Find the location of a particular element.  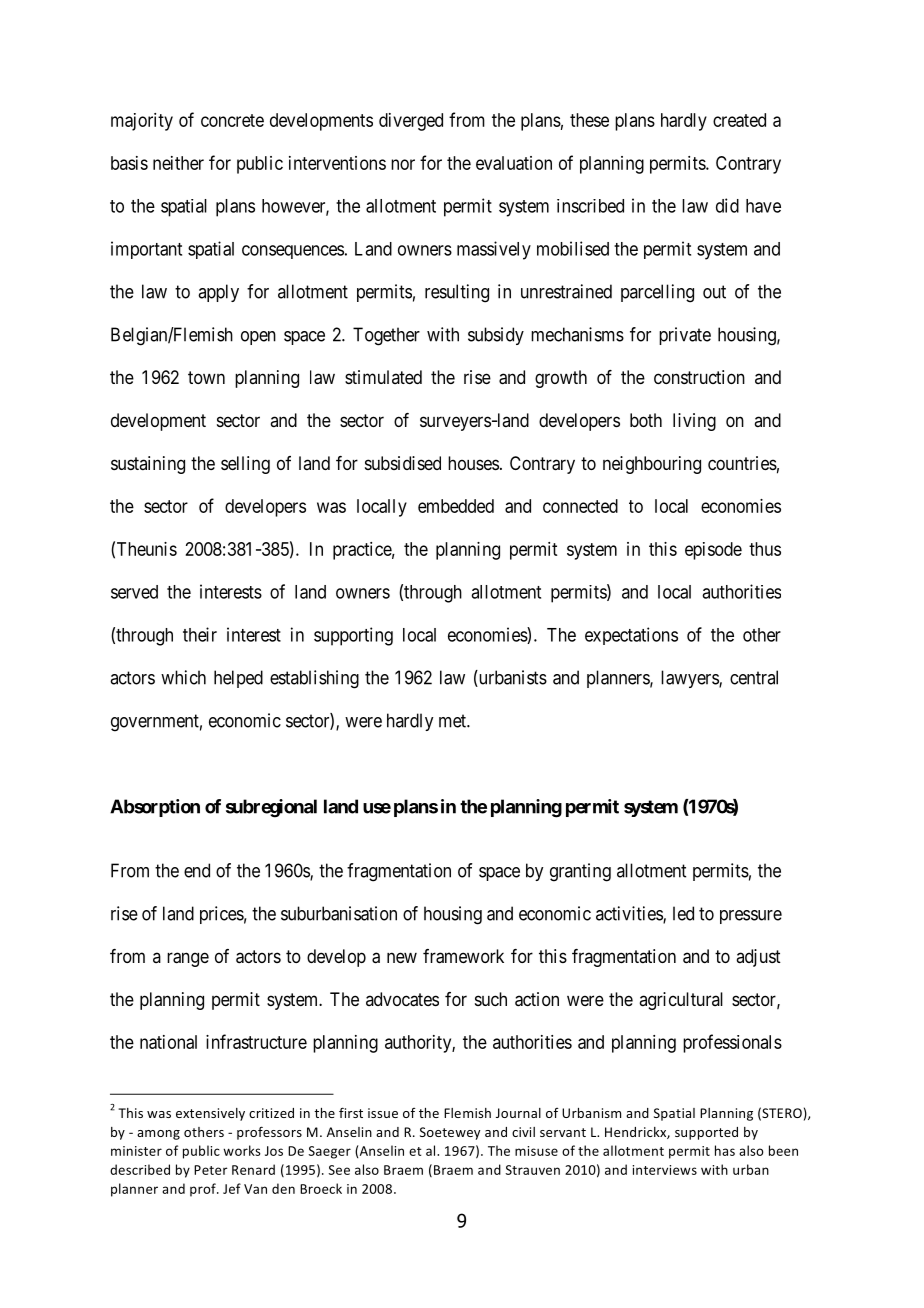

lawyers is located at coordinates (690, 679).
